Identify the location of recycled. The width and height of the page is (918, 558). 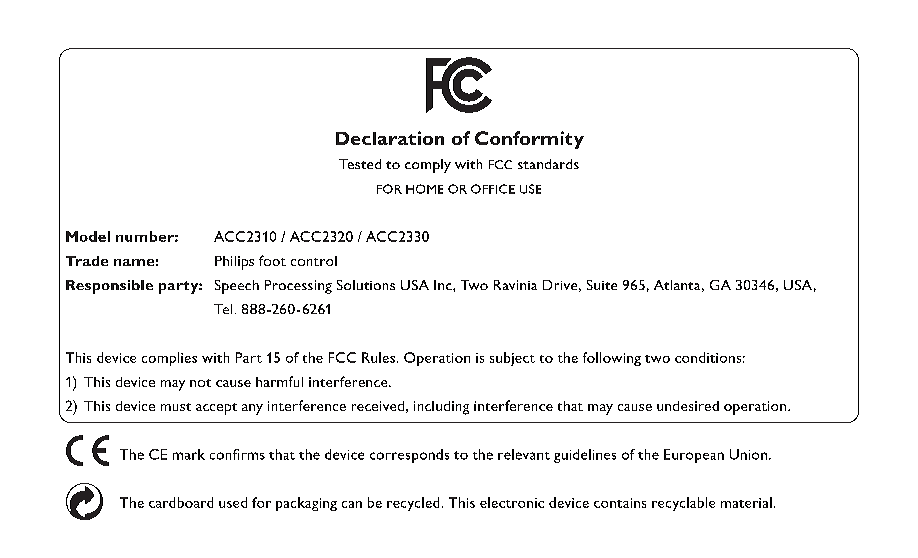
(413, 504).
